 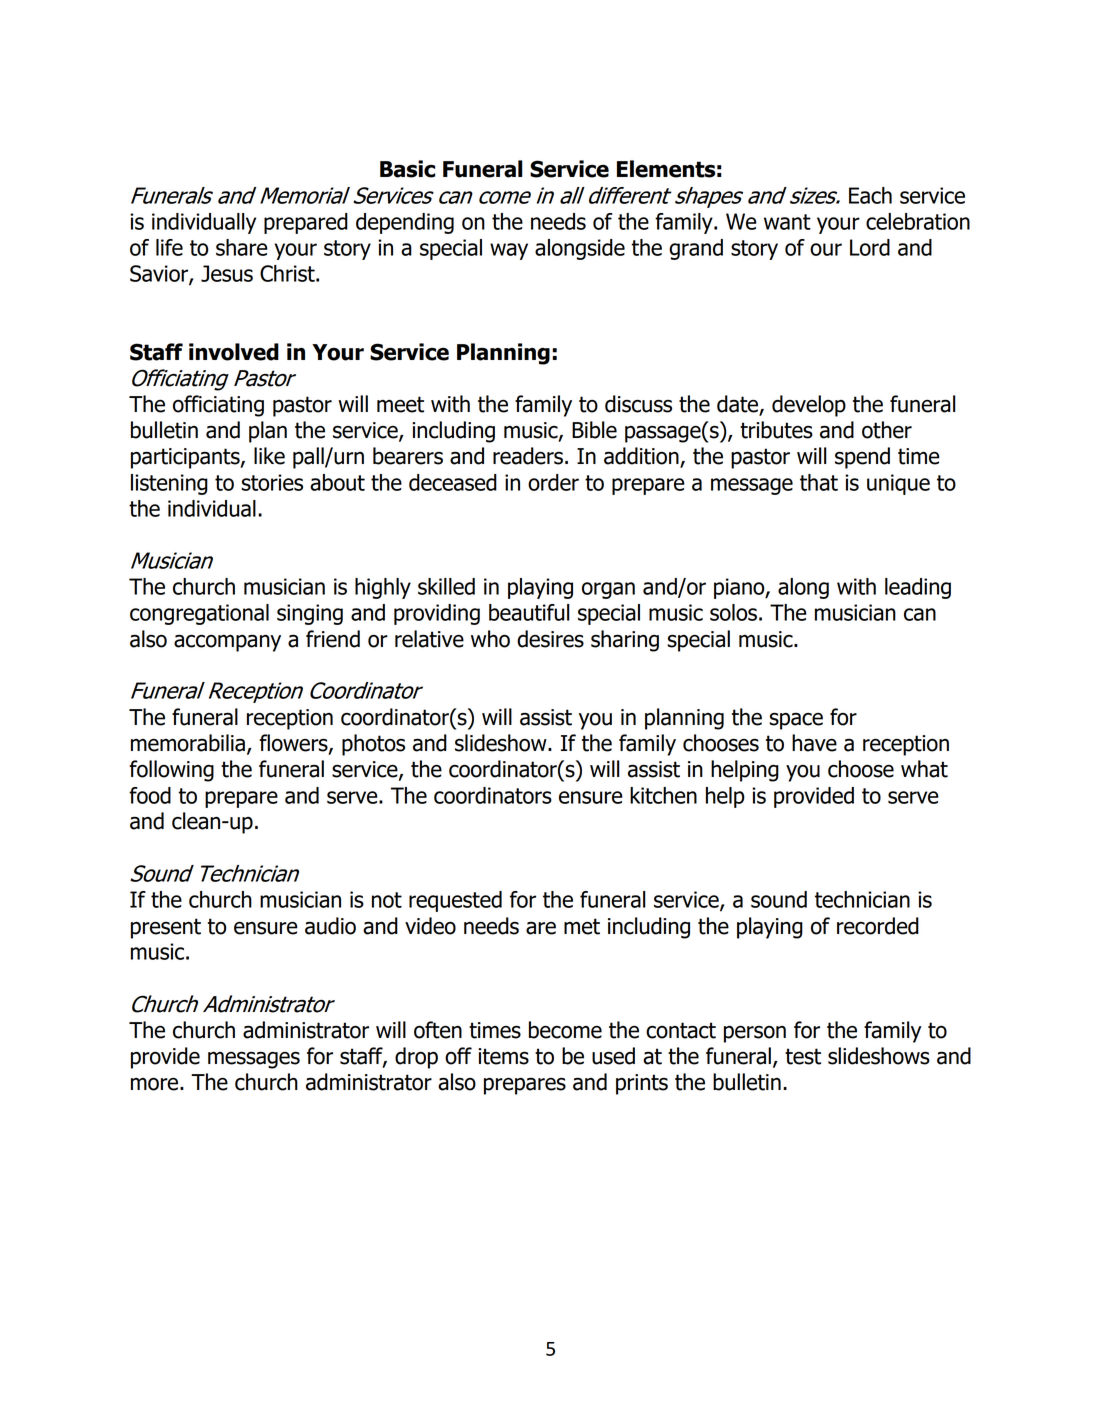 What do you see at coordinates (416, 1058) in the image?
I see `drop` at bounding box center [416, 1058].
